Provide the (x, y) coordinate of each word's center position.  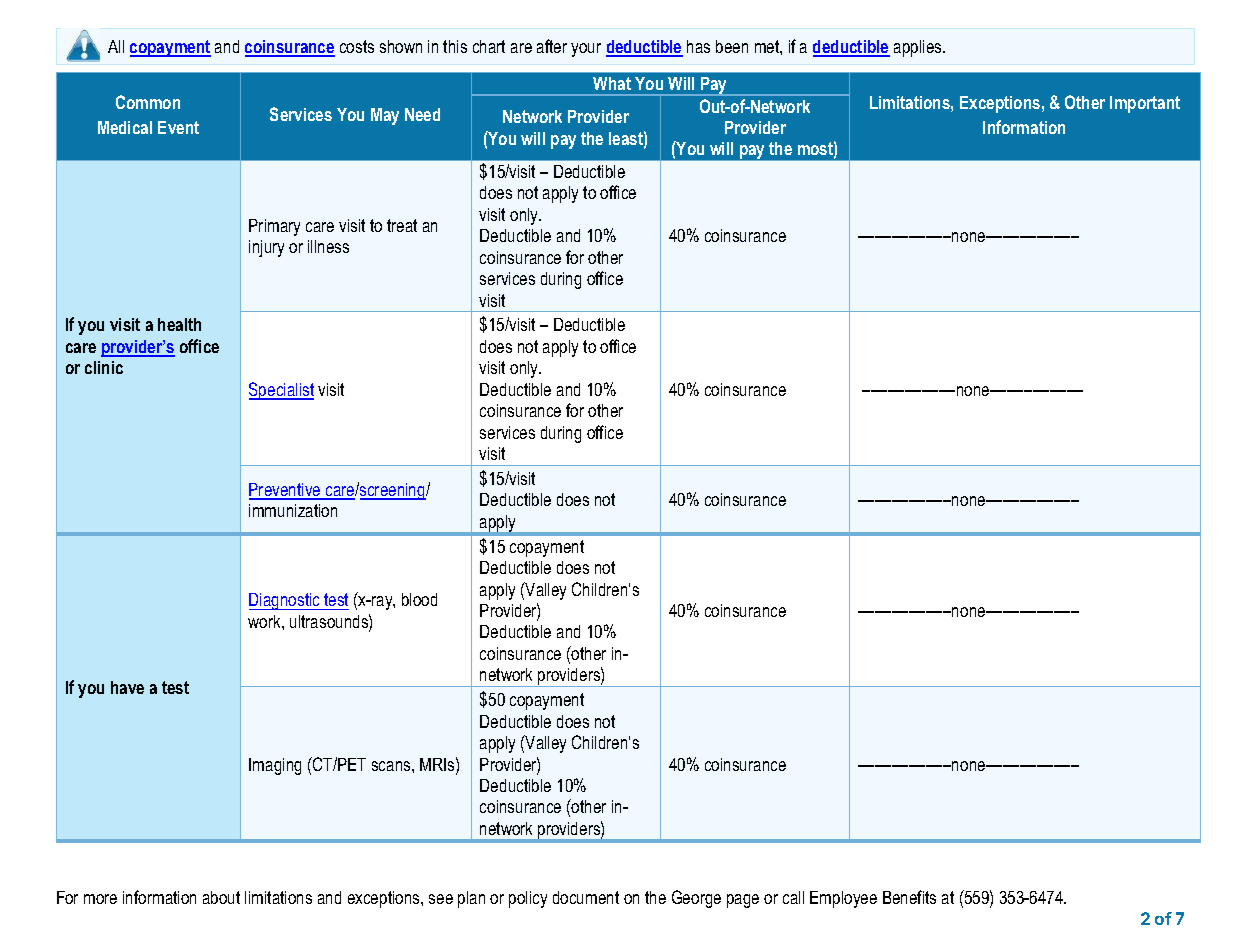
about (221, 897)
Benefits (909, 897)
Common (148, 102)
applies (919, 48)
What (612, 83)
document (586, 897)
